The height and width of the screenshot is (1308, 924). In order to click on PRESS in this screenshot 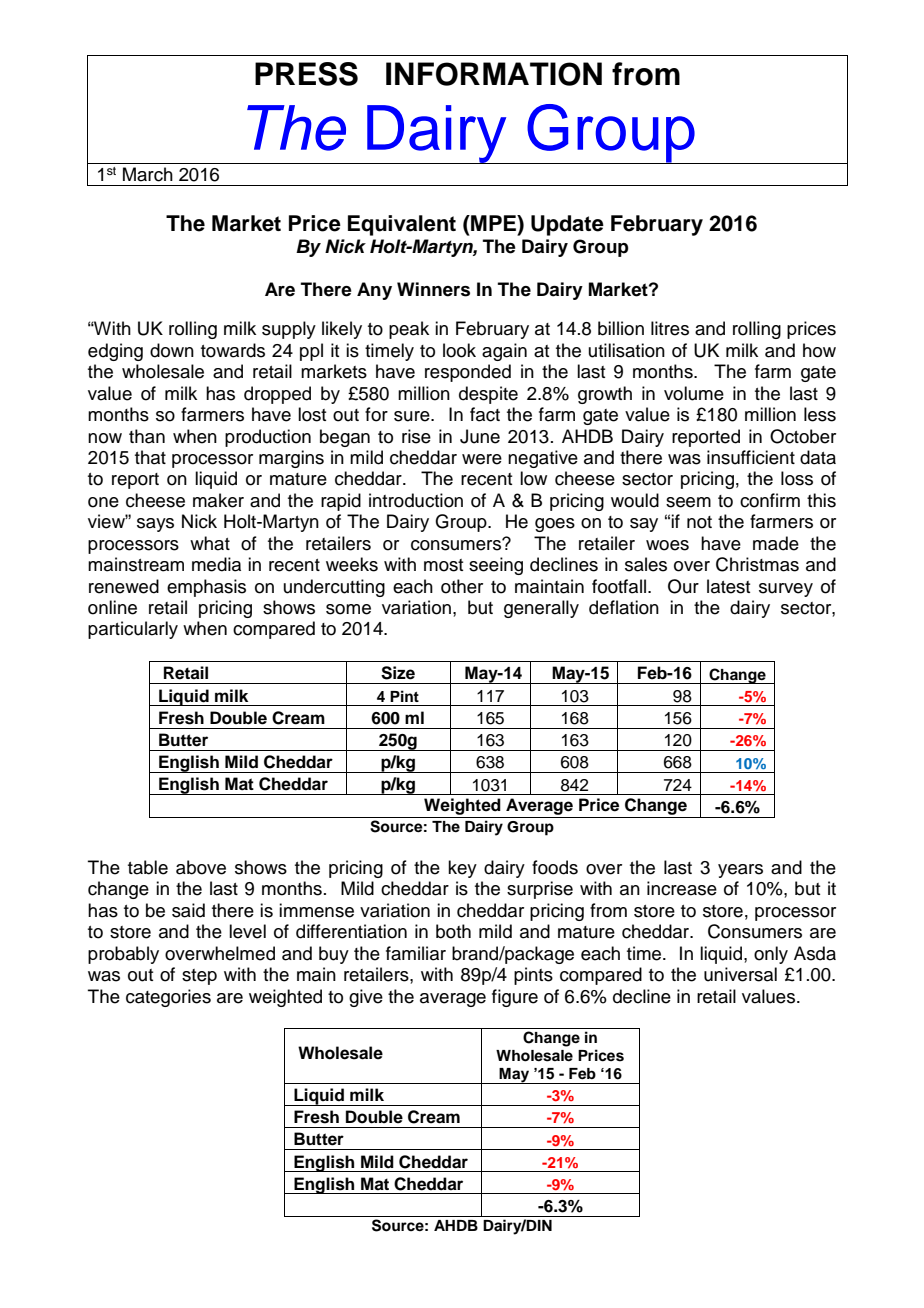, I will do `click(306, 74)`.
